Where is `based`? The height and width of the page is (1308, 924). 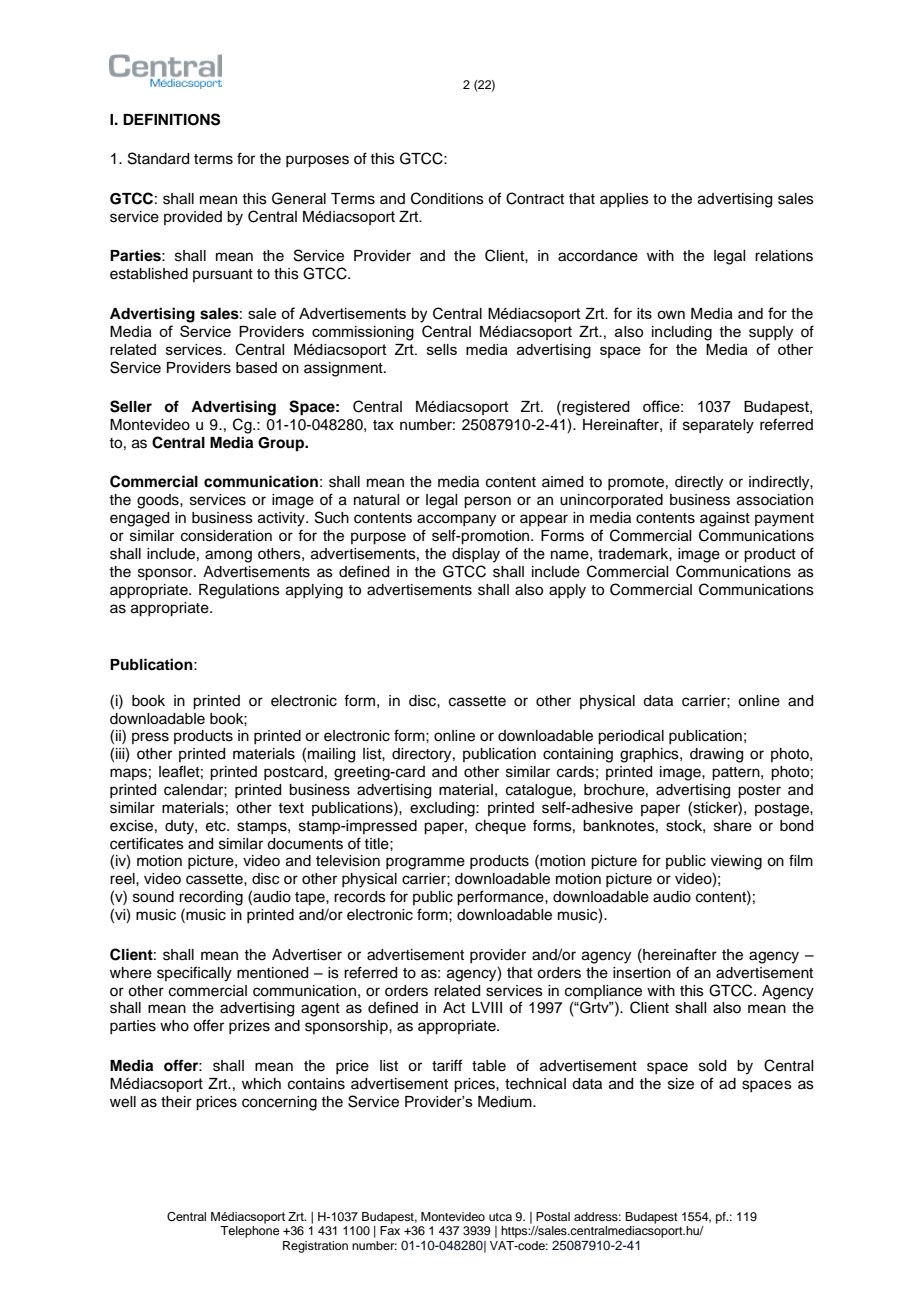
based is located at coordinates (256, 368).
